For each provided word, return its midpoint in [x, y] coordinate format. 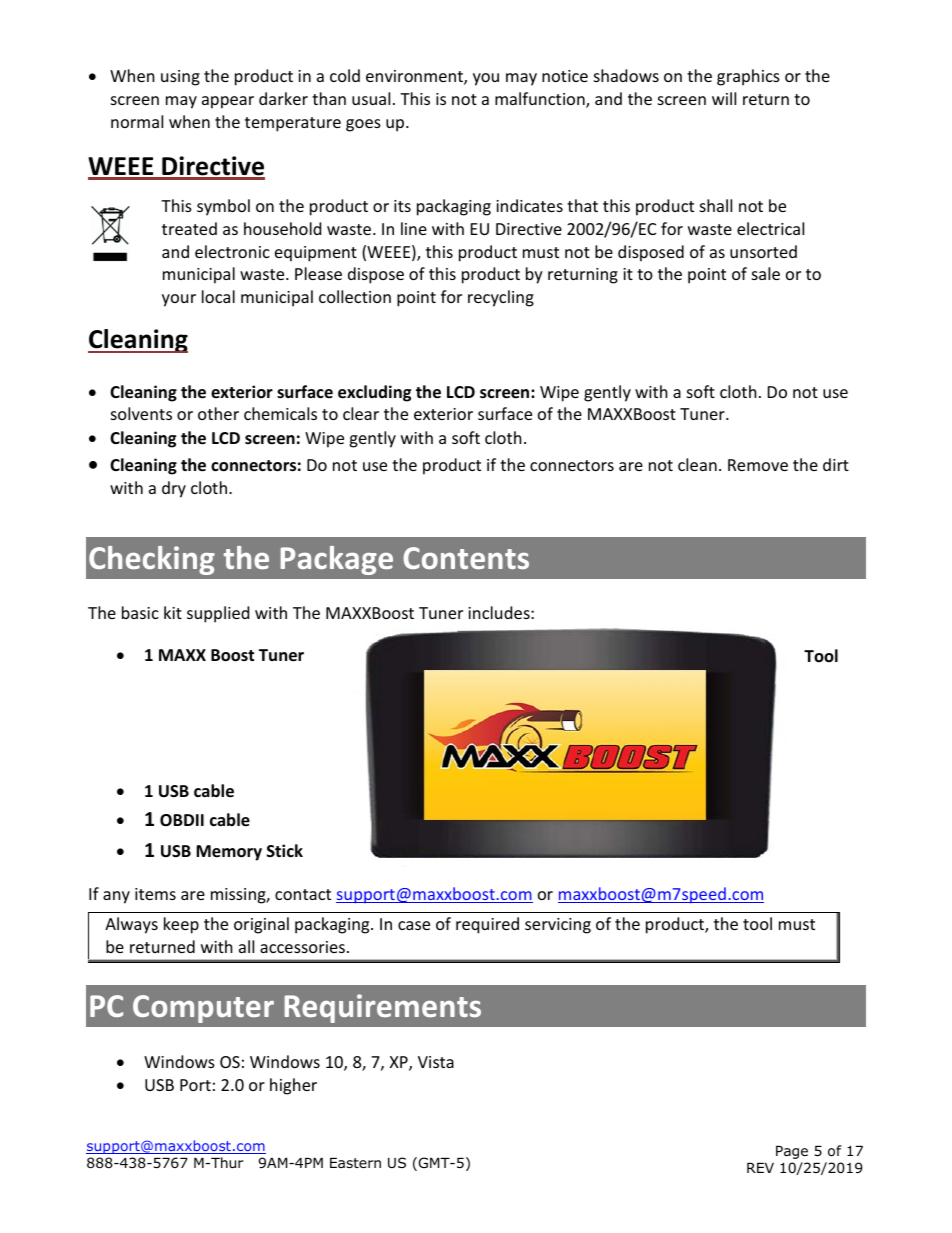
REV [760, 1168]
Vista [436, 1062]
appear [228, 102]
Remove [758, 465]
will [724, 98]
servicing [558, 926]
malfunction [541, 100]
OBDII [182, 820]
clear [361, 413]
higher [293, 1086]
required [487, 925]
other [218, 413]
